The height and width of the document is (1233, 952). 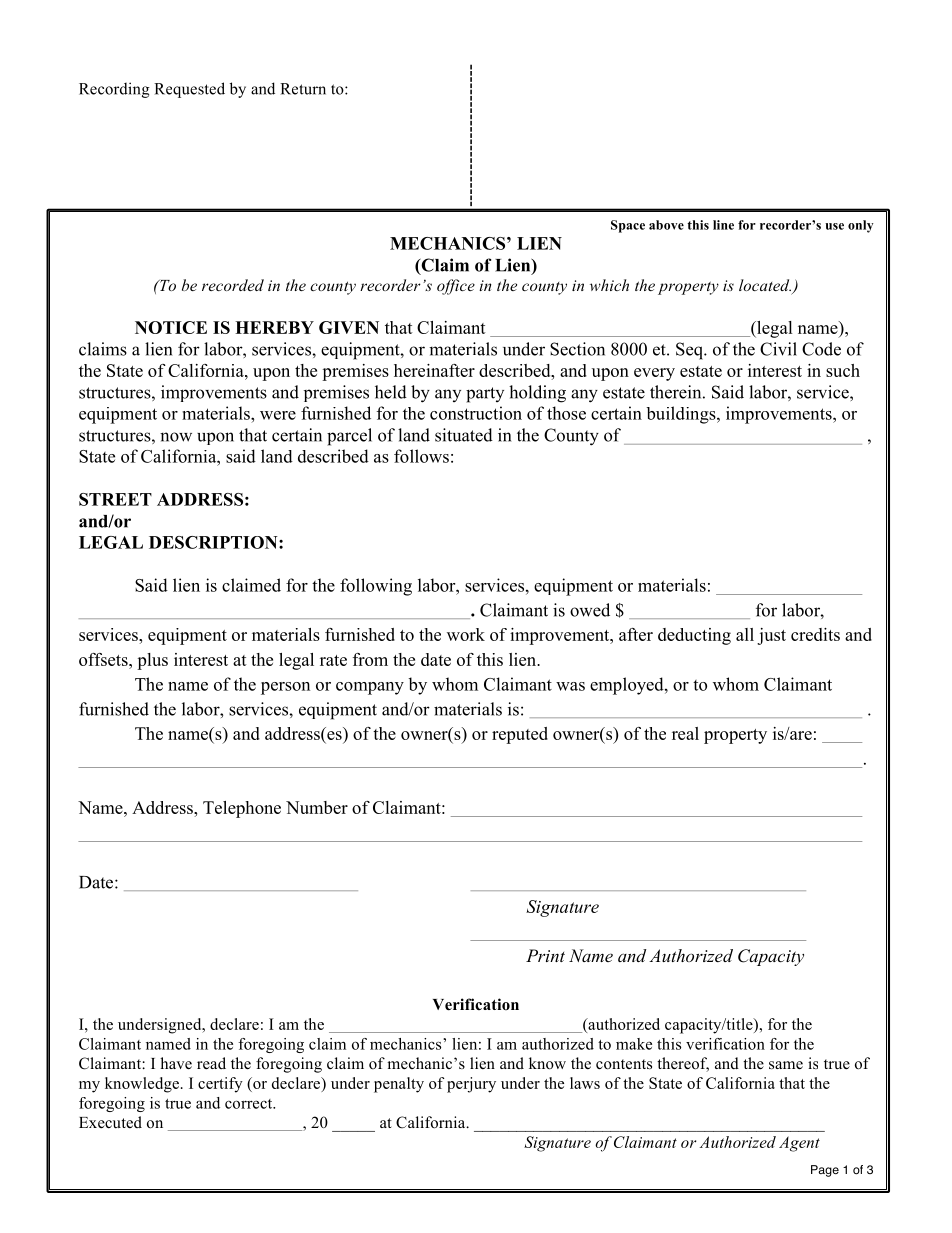 I want to click on real, so click(x=685, y=733).
